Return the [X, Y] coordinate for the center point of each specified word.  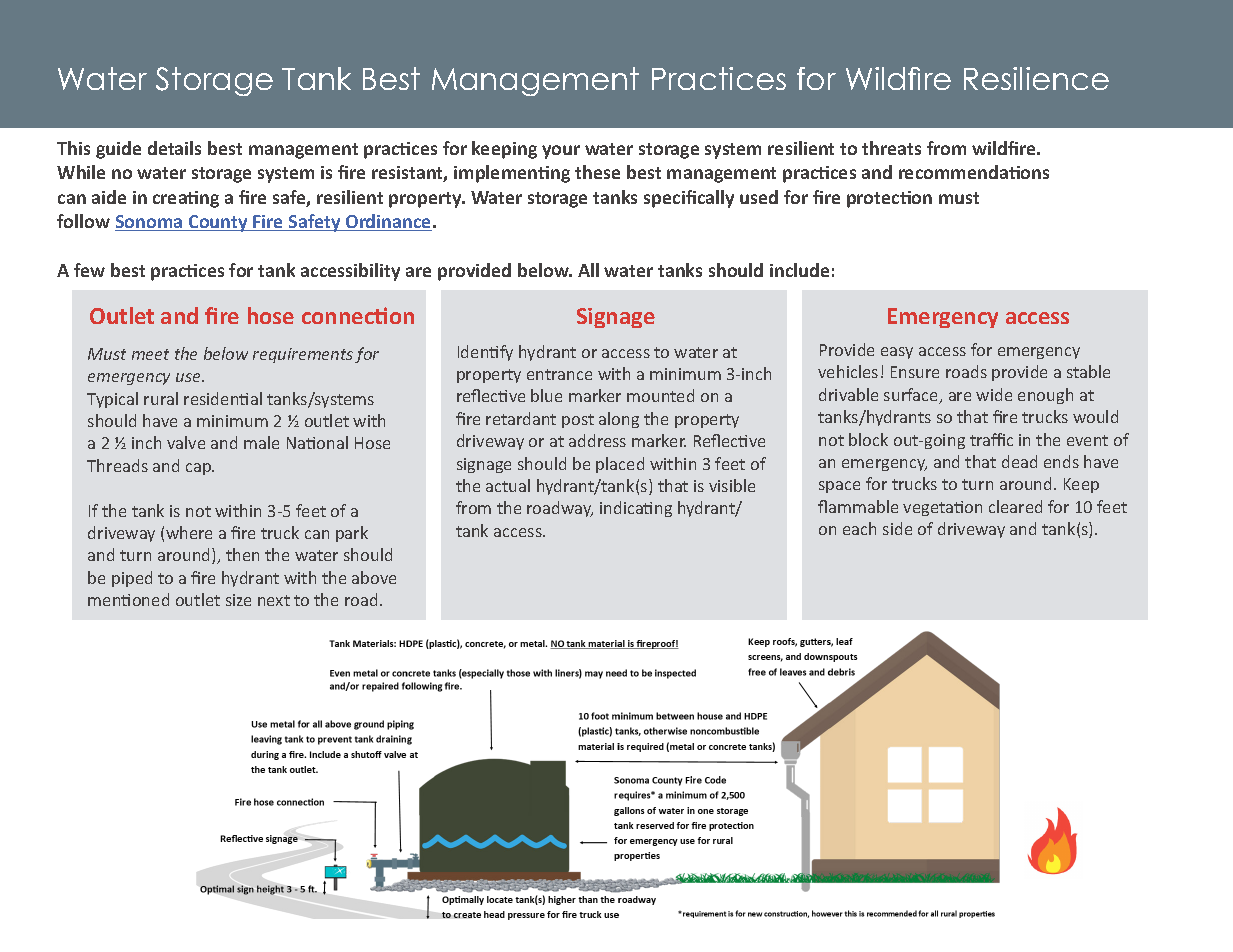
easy [897, 353]
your [561, 152]
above [374, 577]
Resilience [1036, 78]
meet [150, 354]
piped [132, 579]
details [174, 148]
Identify [485, 353]
